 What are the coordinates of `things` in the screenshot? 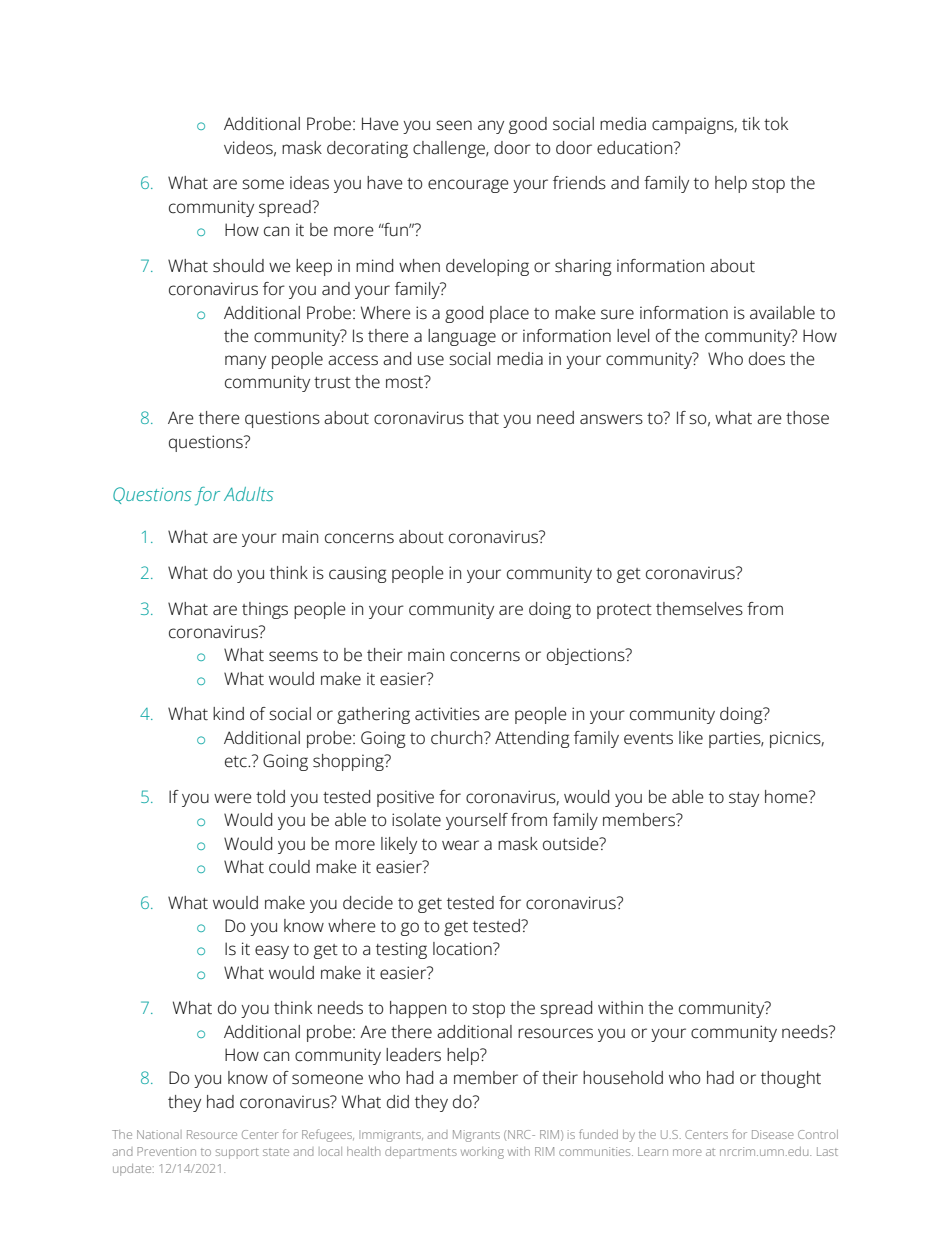 It's located at (265, 610).
